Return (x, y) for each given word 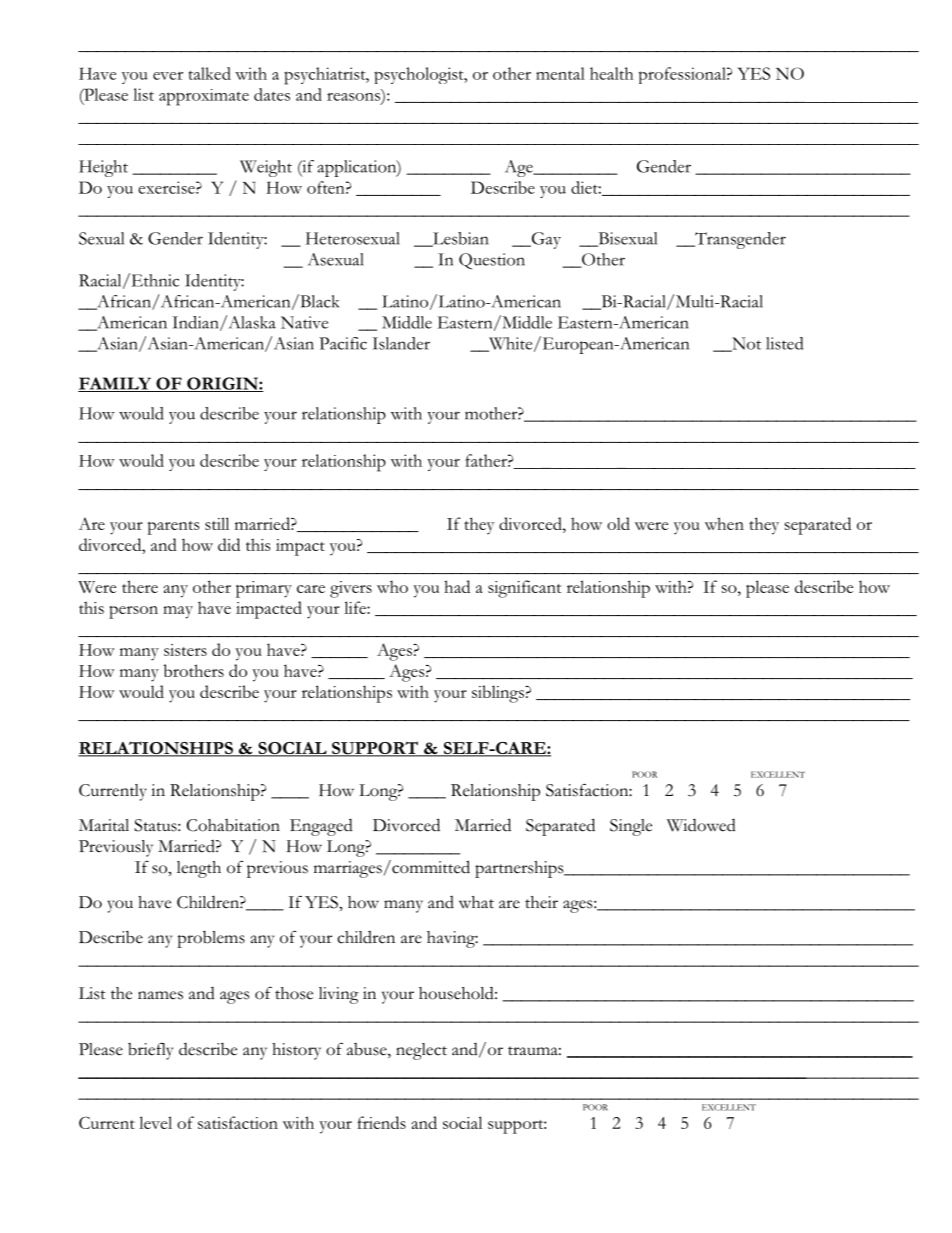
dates (272, 94)
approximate (204, 97)
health (611, 73)
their (541, 902)
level (155, 1122)
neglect (421, 1051)
